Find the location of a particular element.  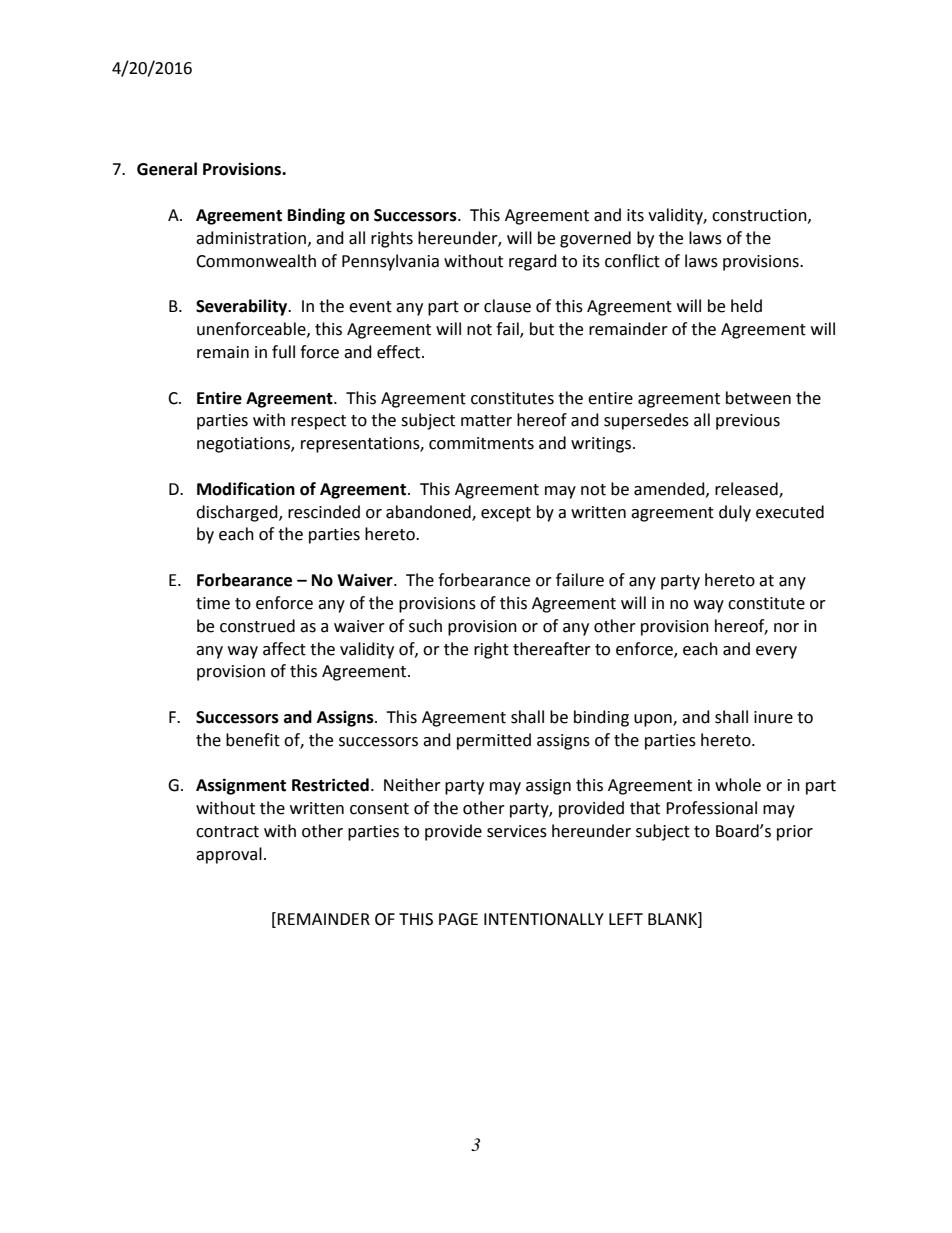

permitted is located at coordinates (494, 741).
